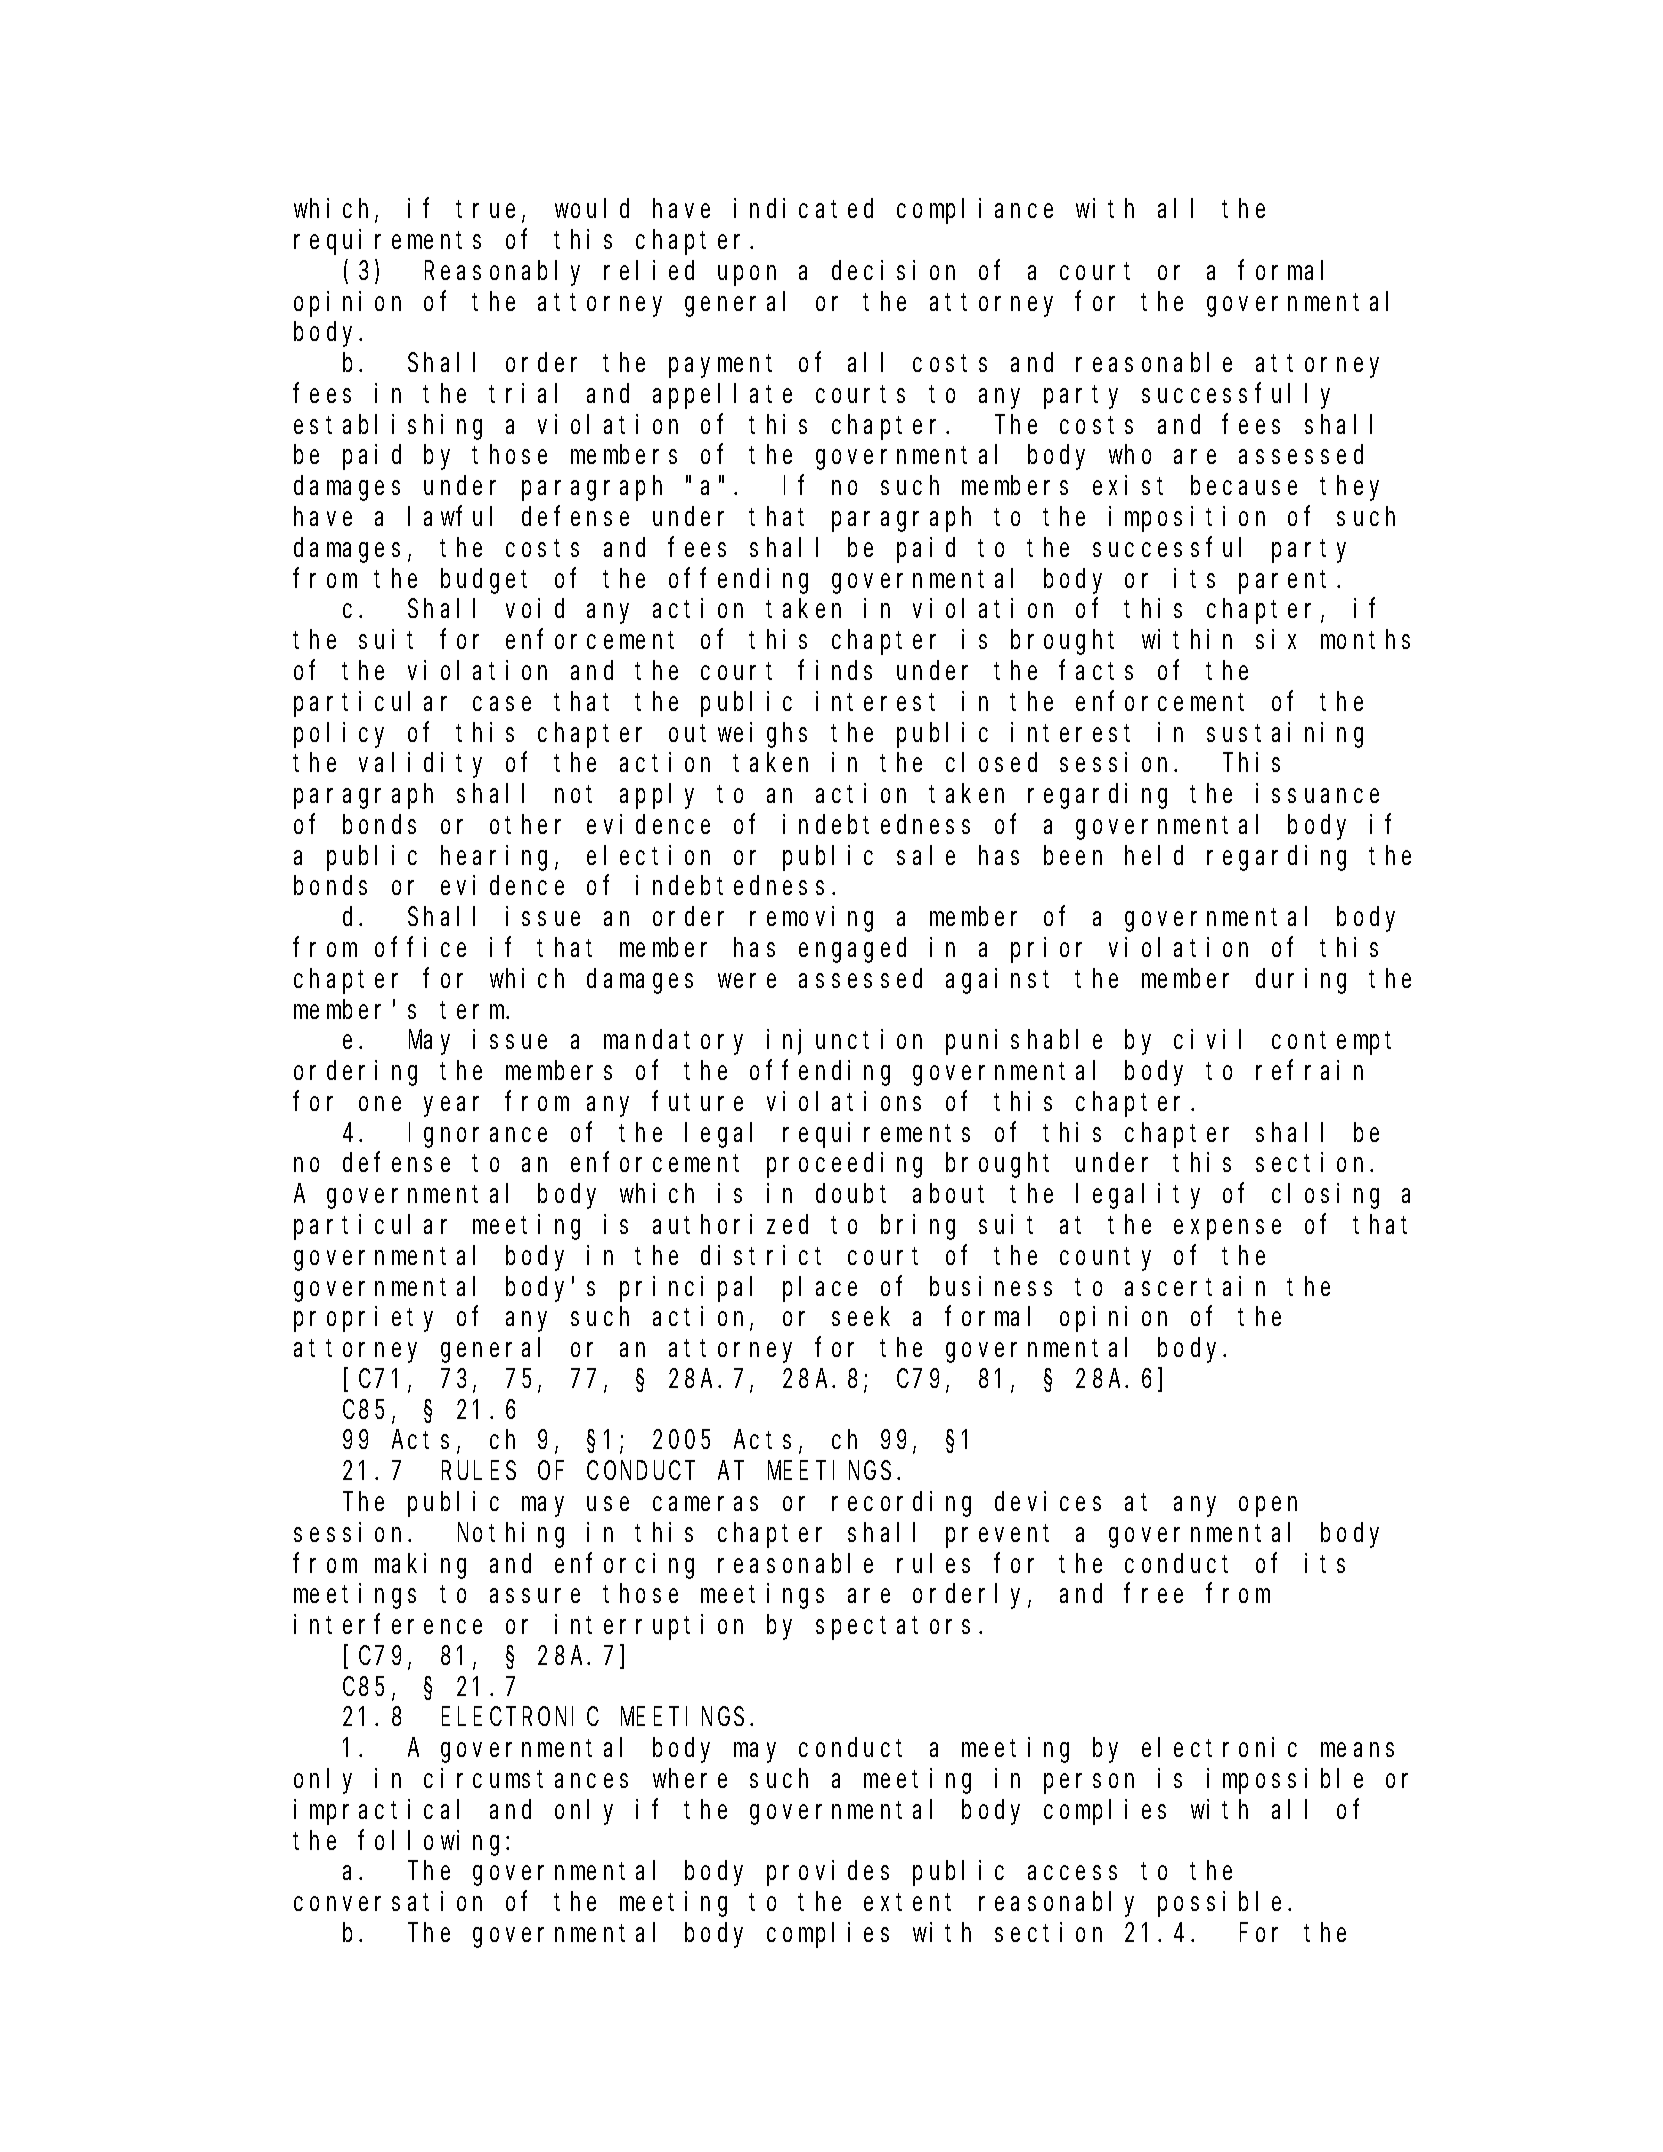 The image size is (1663, 2152). I want to click on were, so click(747, 981).
